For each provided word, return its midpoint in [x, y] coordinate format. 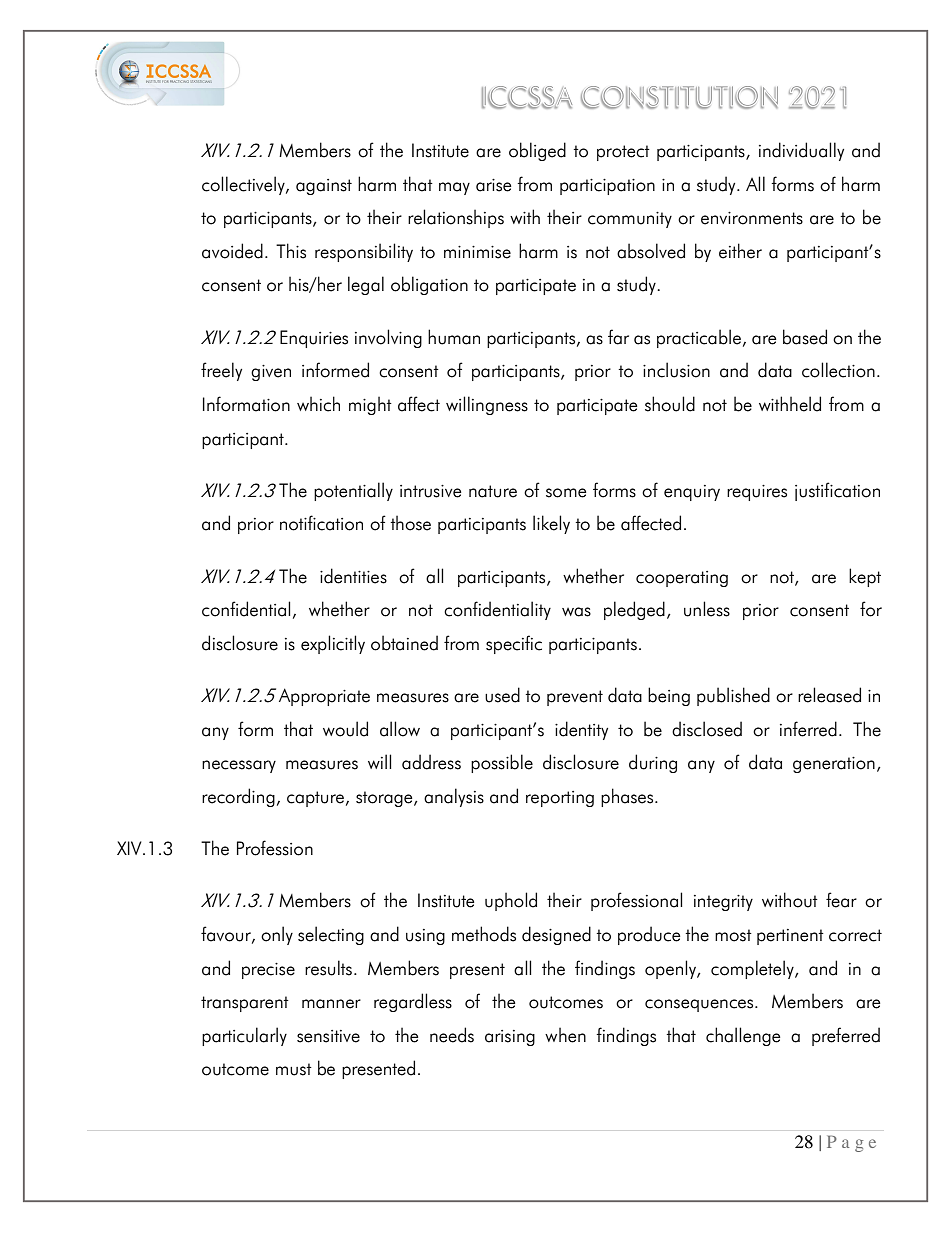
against [324, 187]
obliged [537, 151]
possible [502, 763]
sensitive [328, 1036]
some [566, 493]
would [345, 729]
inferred [808, 729]
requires [757, 493]
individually [801, 151]
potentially [353, 491]
